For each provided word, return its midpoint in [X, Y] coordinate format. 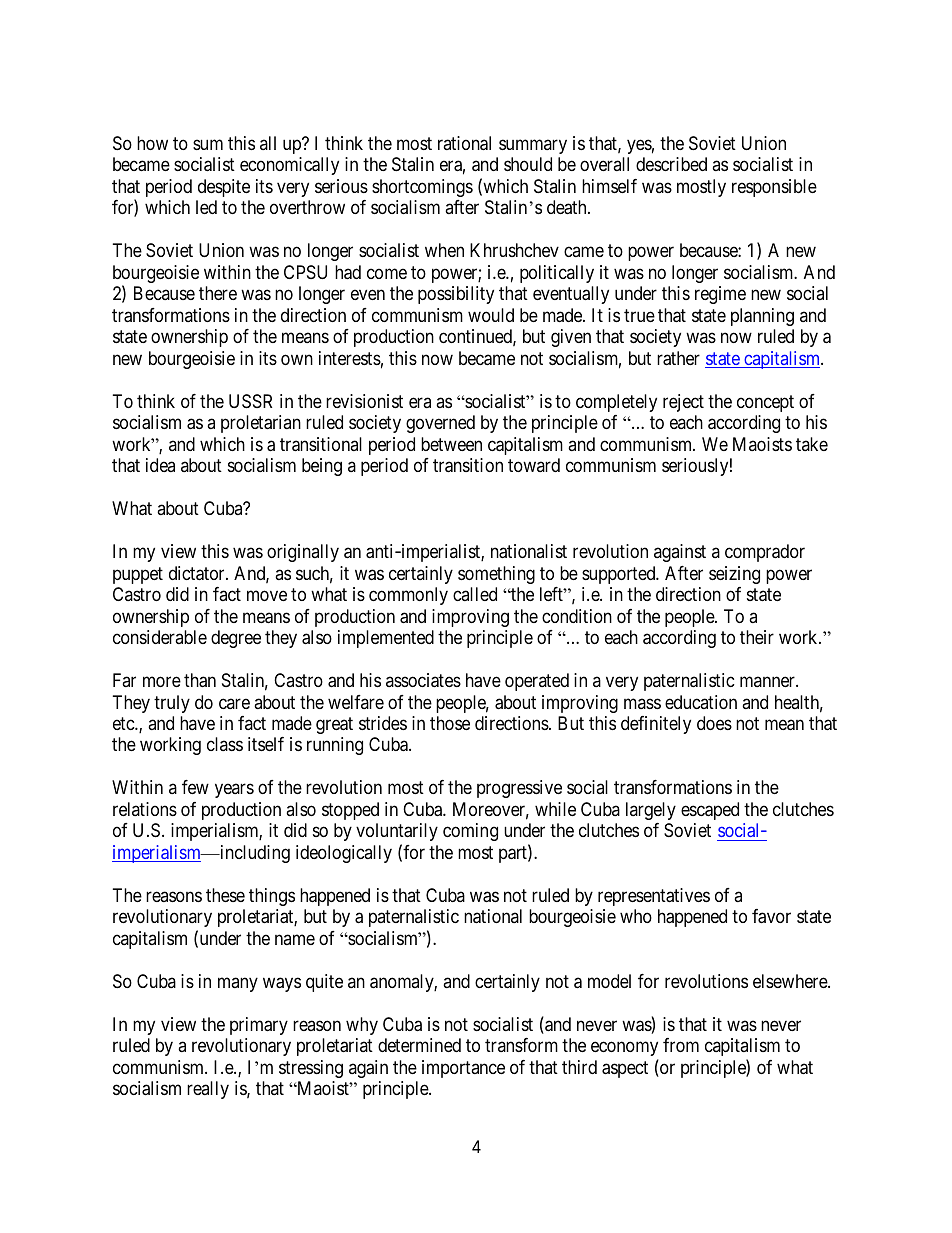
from [681, 1045]
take [812, 444]
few [195, 787]
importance [463, 1069]
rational [464, 143]
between [451, 444]
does [714, 723]
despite [224, 188]
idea [160, 465]
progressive [519, 789]
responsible [774, 188]
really [208, 1090]
